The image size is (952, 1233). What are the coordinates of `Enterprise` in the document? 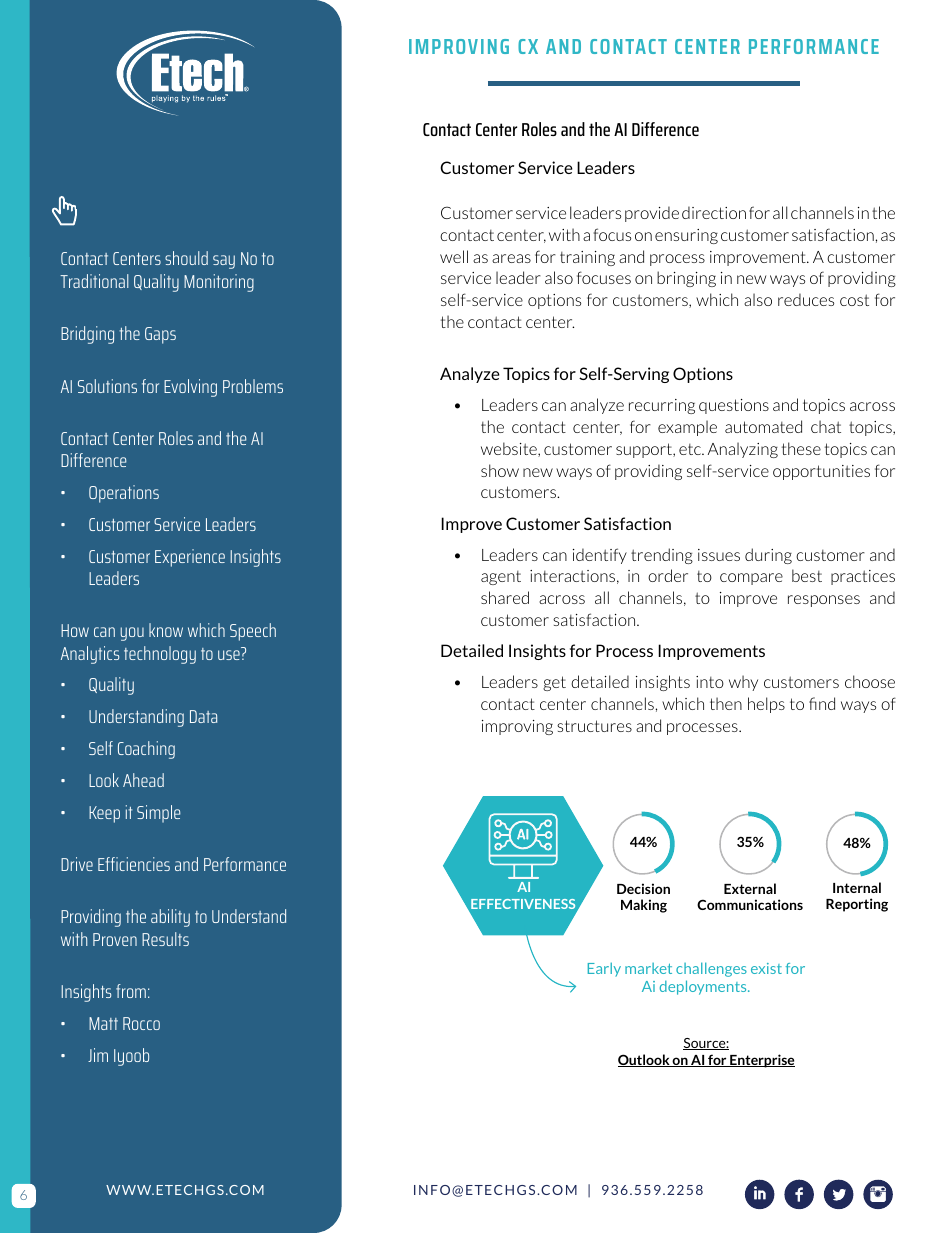 It's located at (761, 1061).
